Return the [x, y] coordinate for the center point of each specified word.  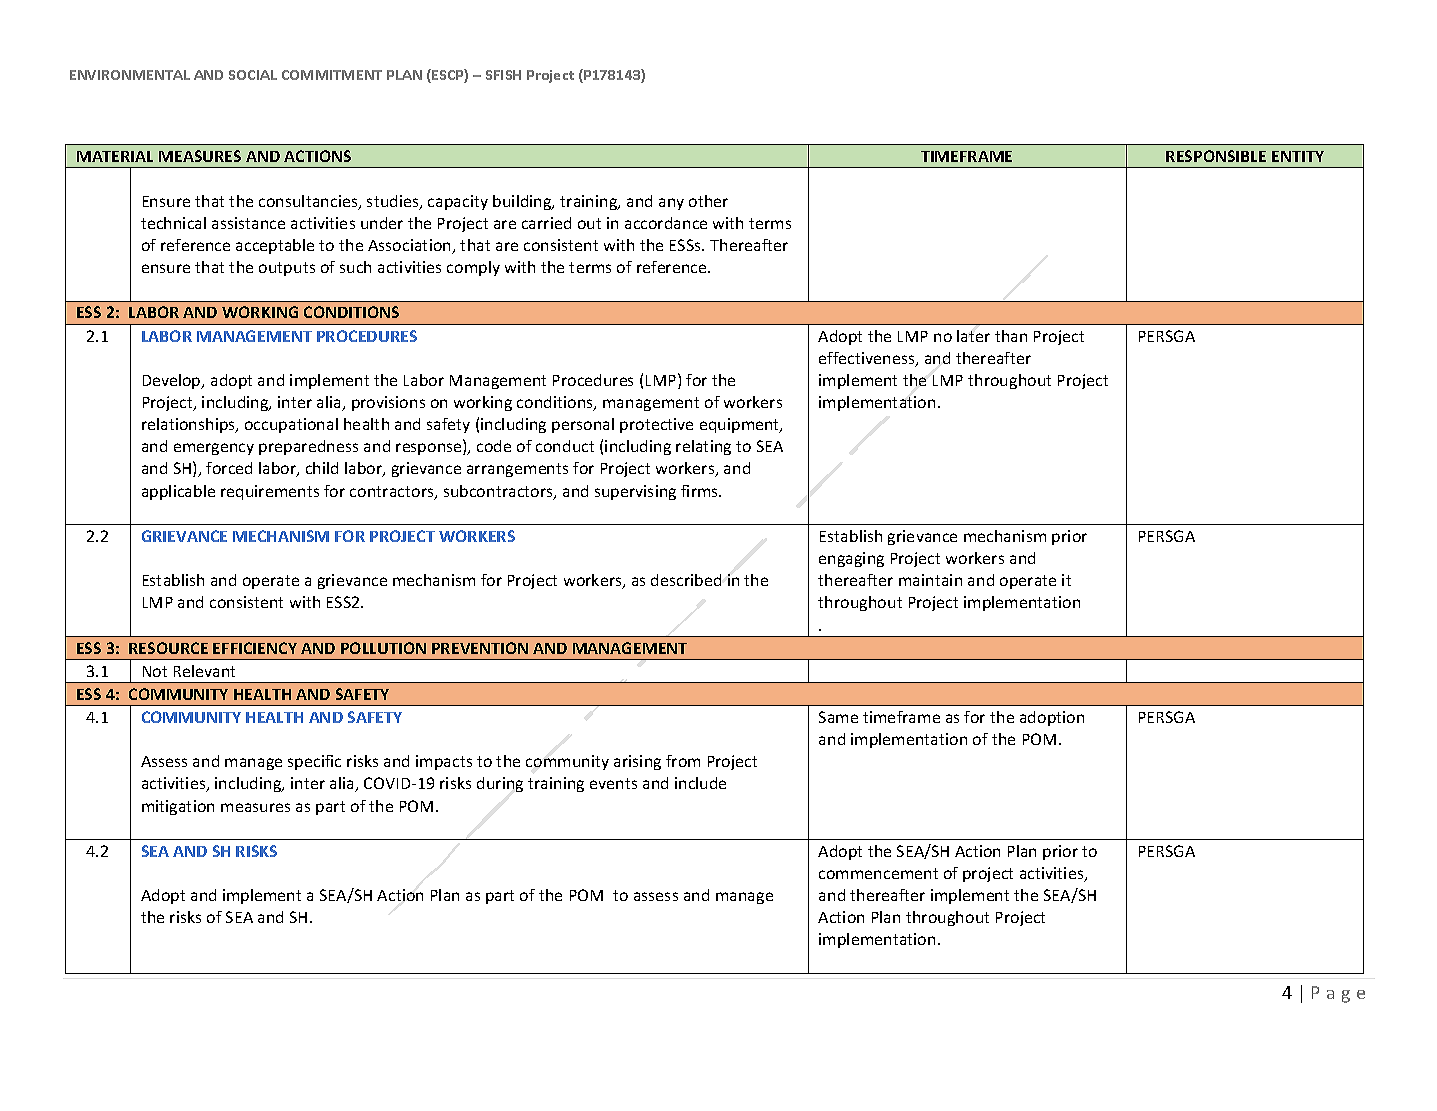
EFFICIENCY [255, 648]
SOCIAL [253, 75]
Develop [173, 381]
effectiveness [868, 359]
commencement [878, 873]
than [1011, 336]
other [708, 201]
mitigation [178, 807]
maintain [930, 580]
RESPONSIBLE [1216, 156]
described [686, 580]
